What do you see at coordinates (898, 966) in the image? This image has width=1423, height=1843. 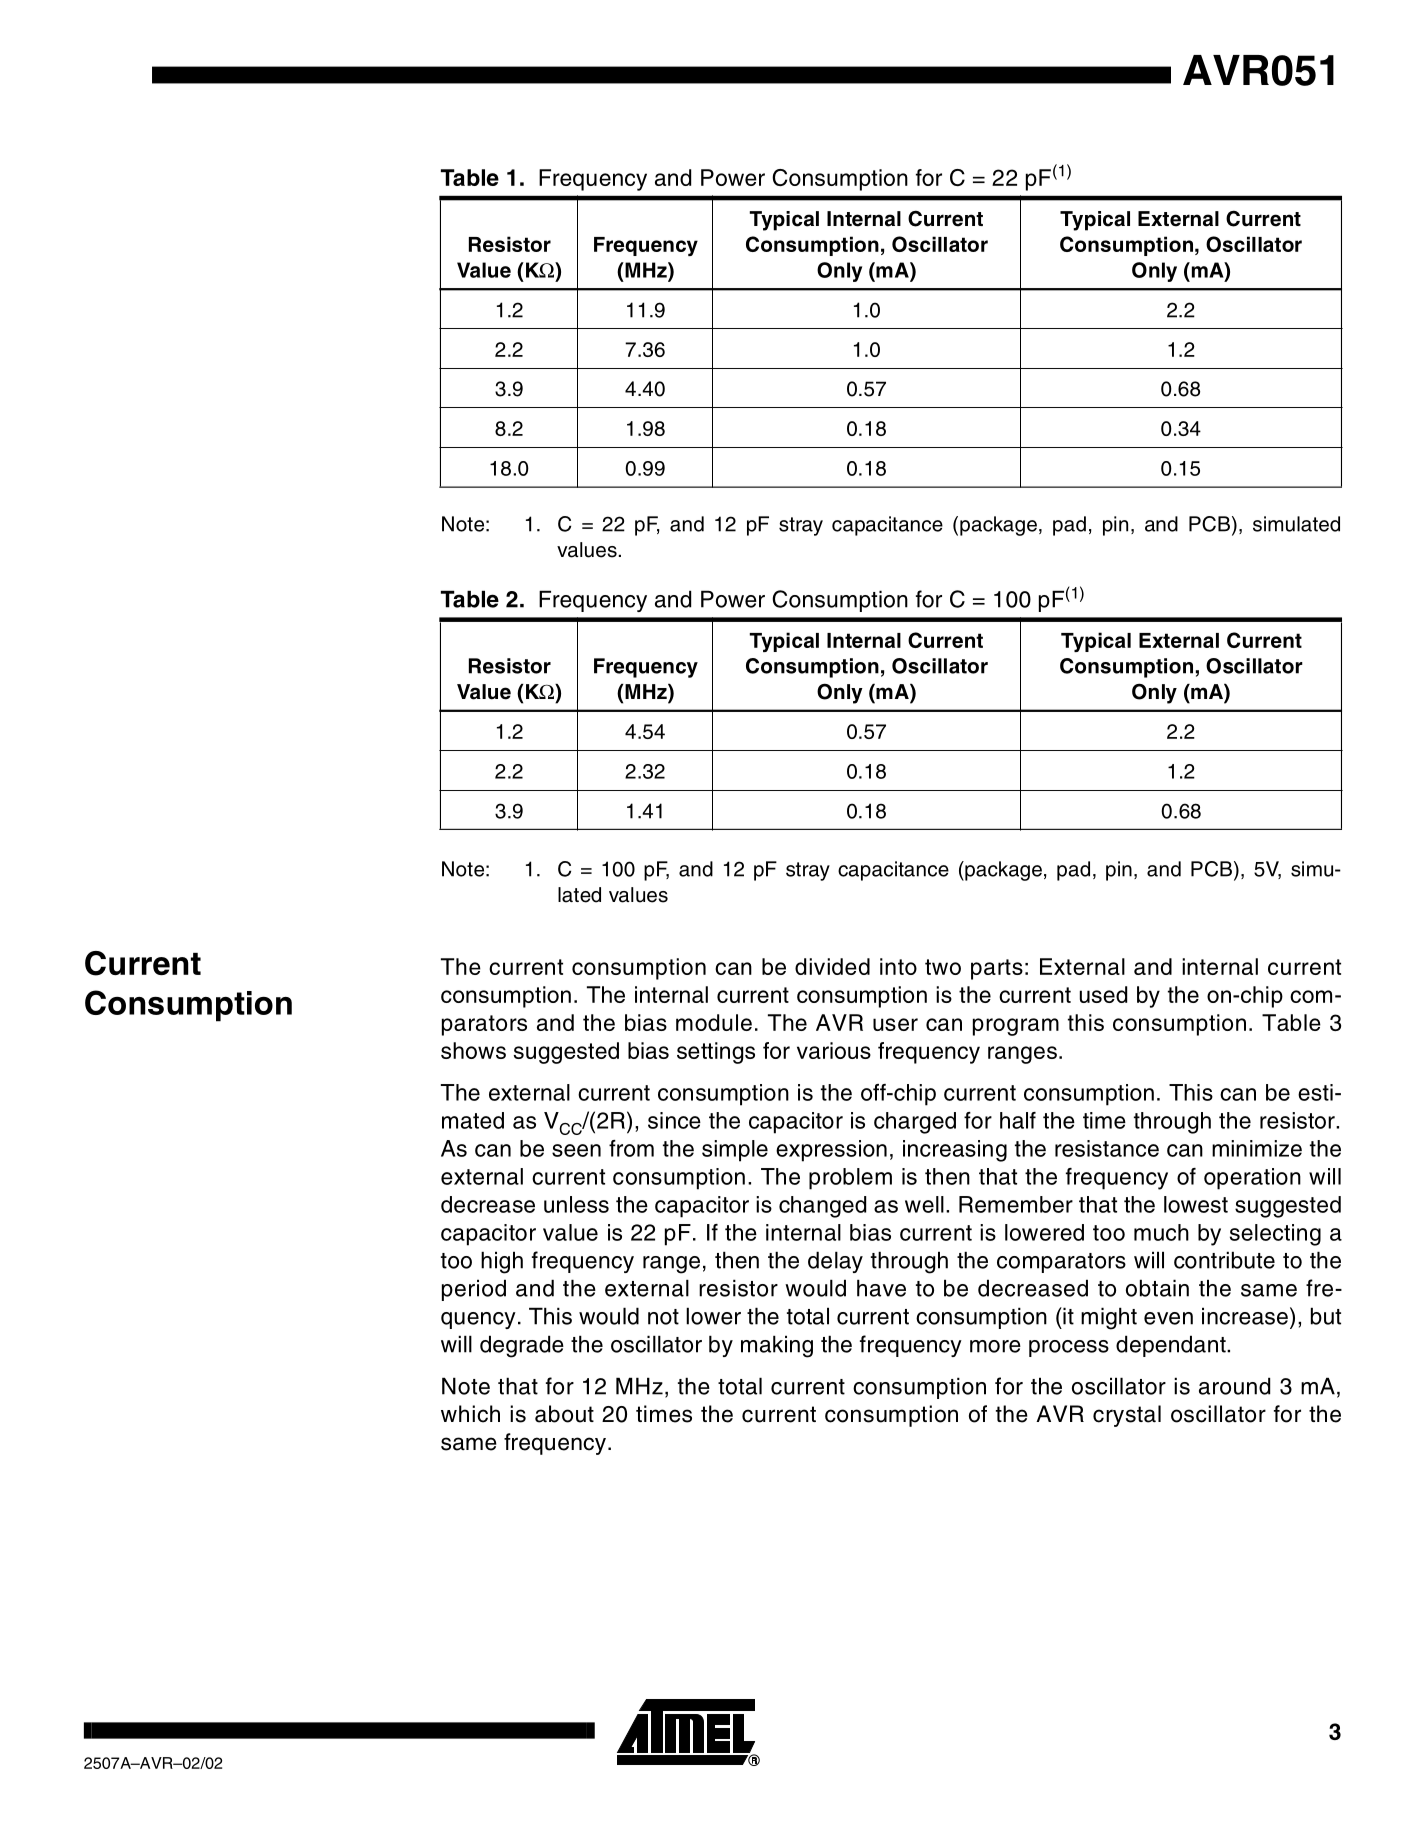 I see `into` at bounding box center [898, 966].
